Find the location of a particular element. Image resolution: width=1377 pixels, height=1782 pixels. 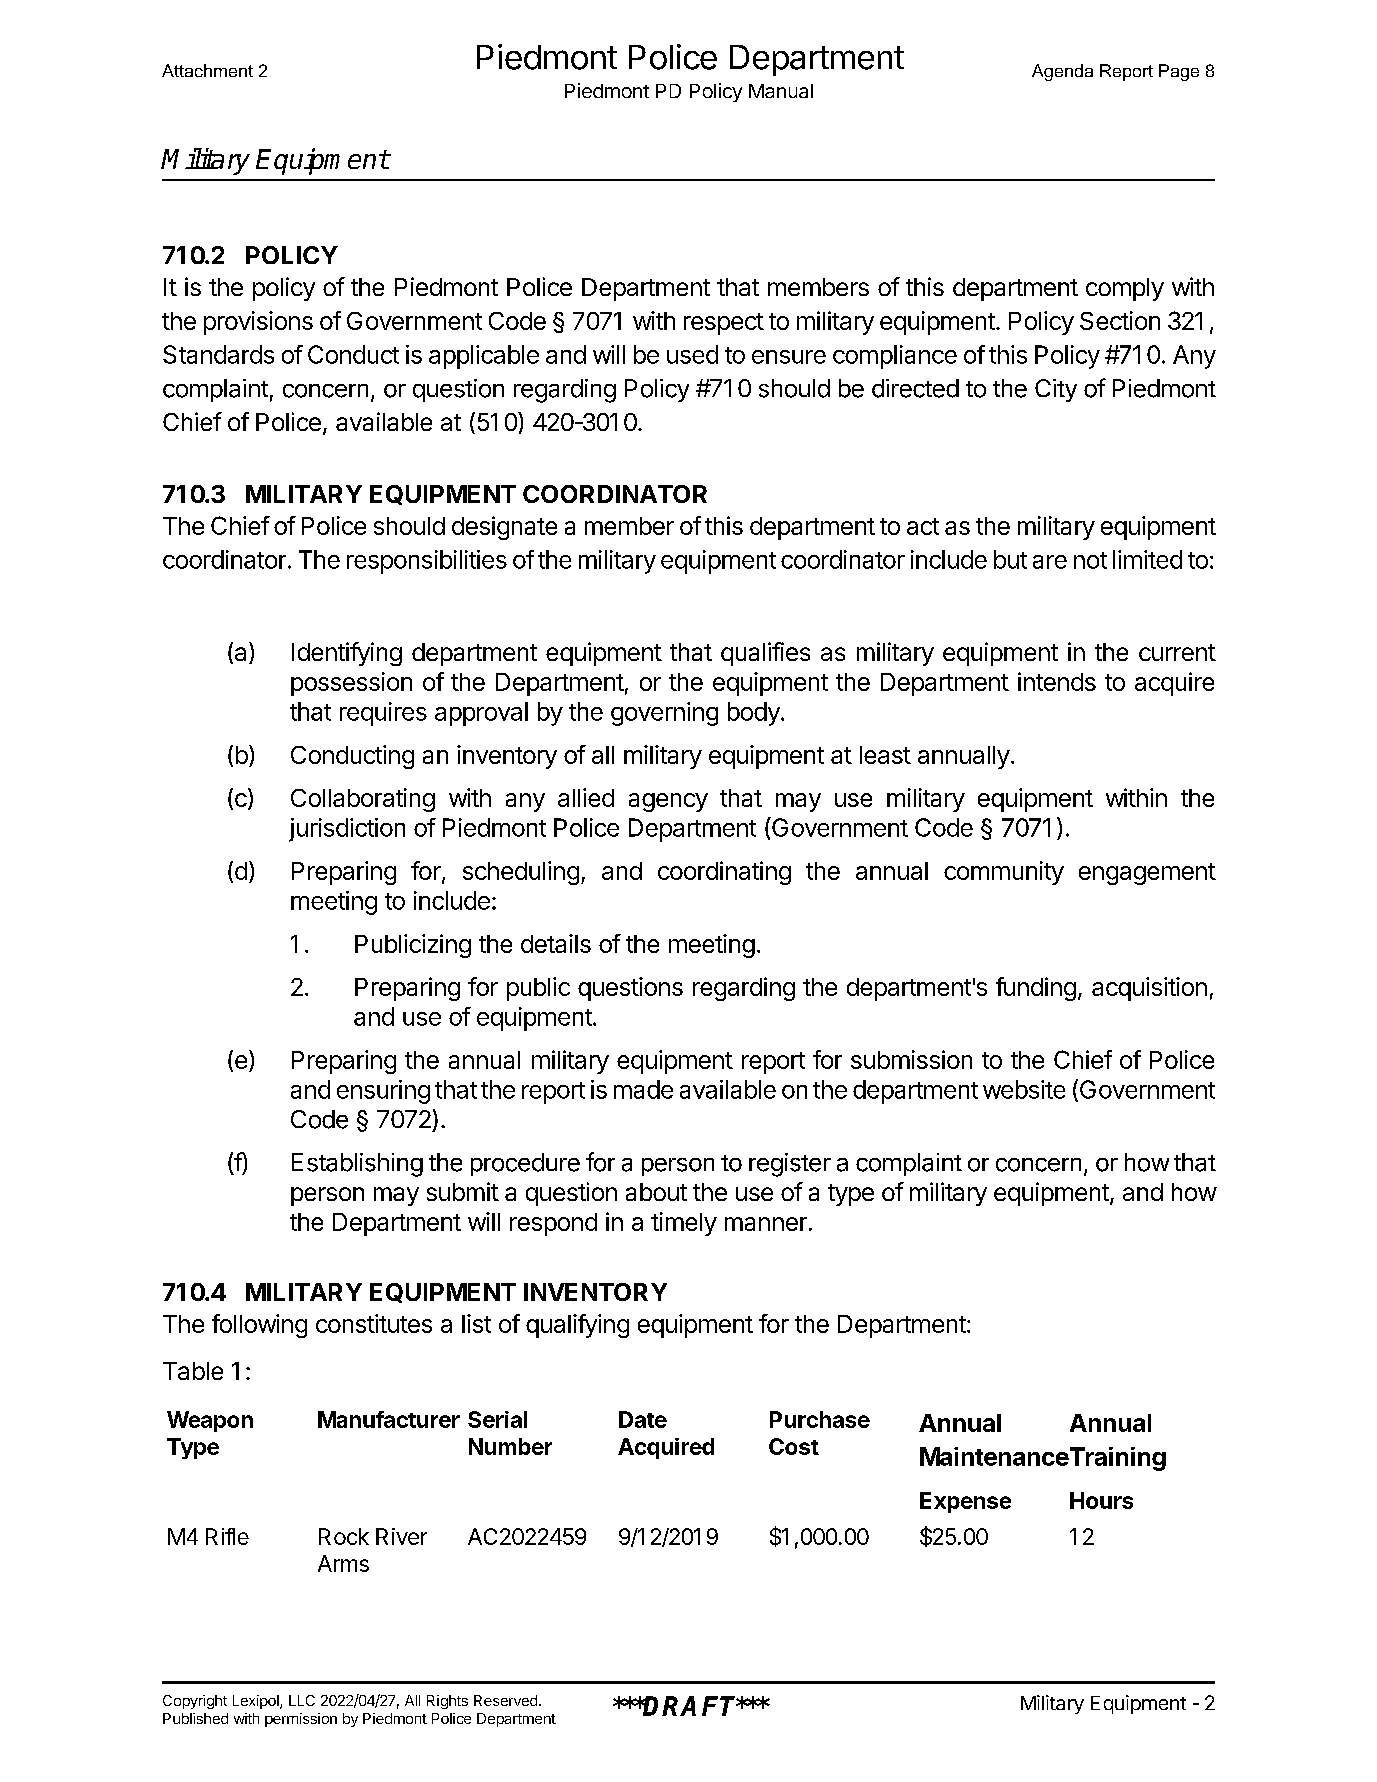

Manual is located at coordinates (781, 91).
